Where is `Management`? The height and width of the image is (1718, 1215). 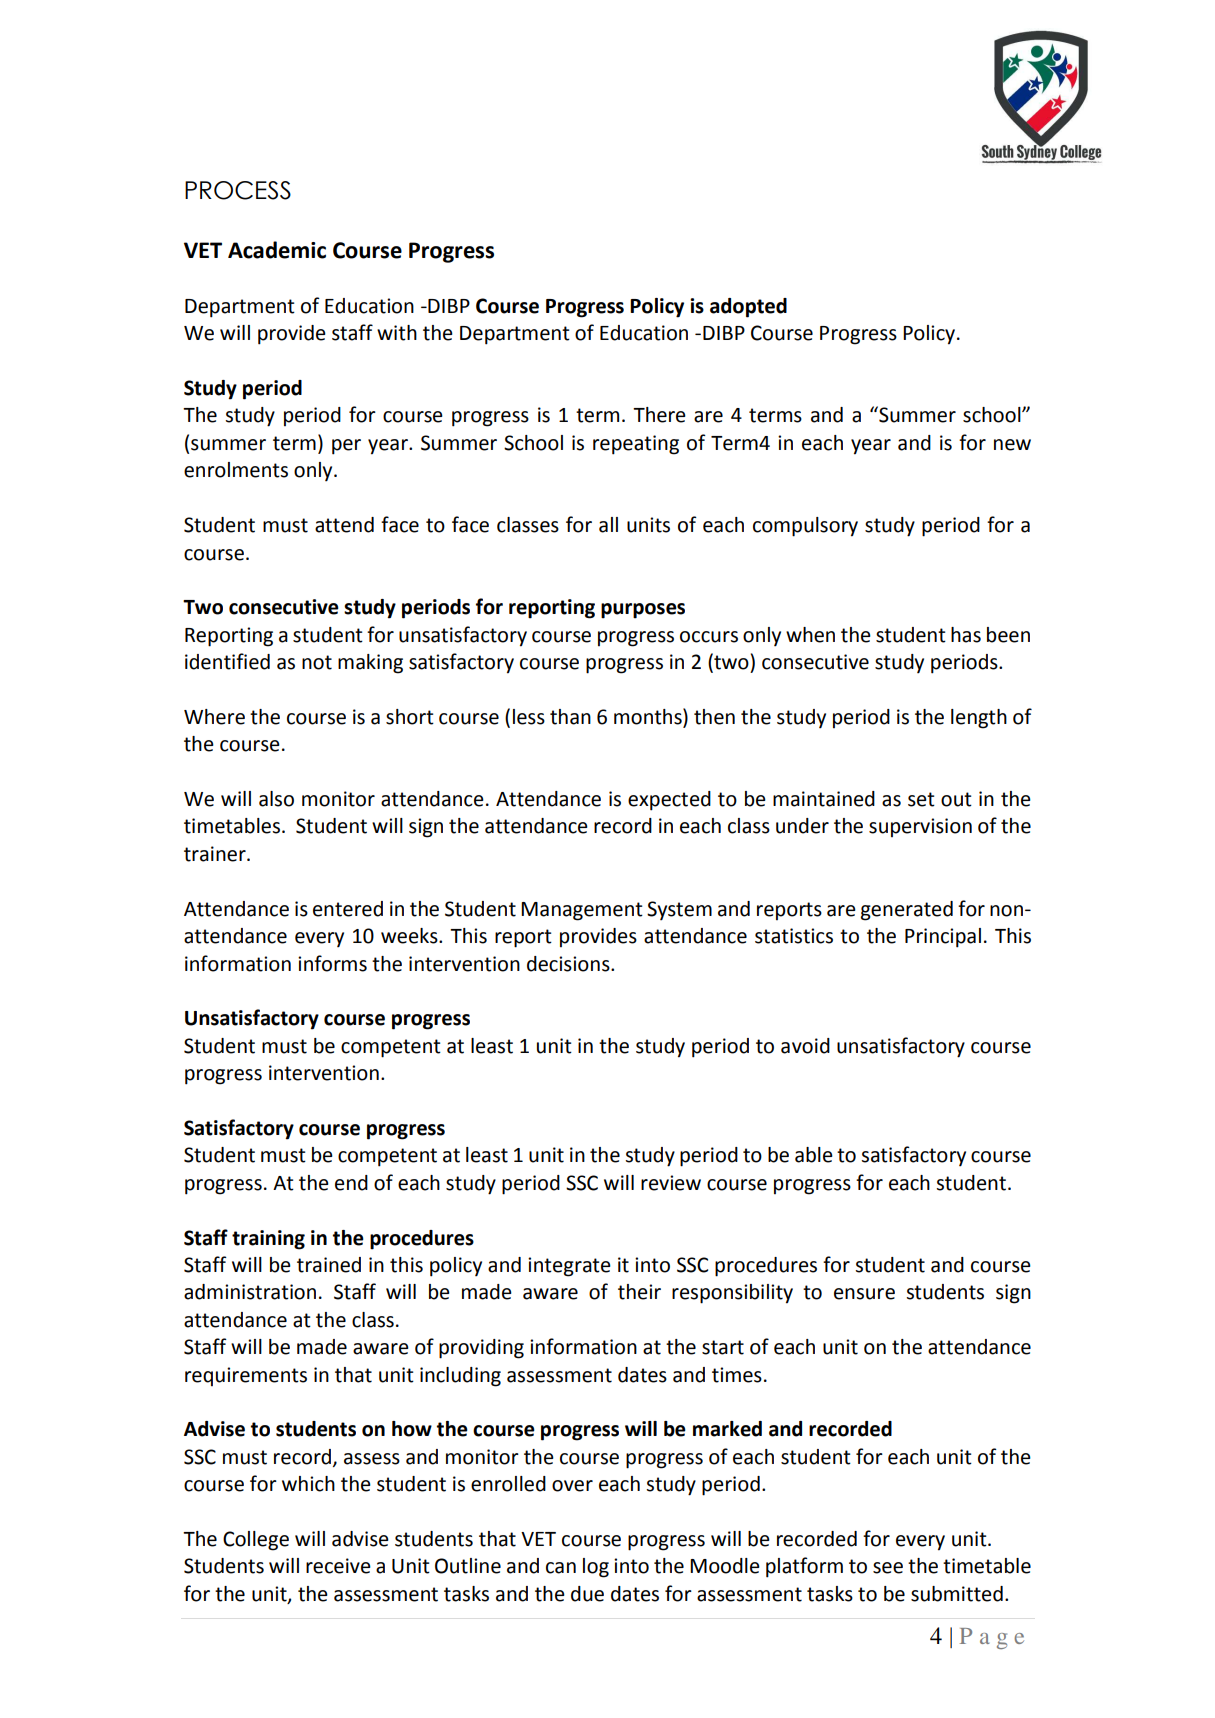 Management is located at coordinates (582, 911).
